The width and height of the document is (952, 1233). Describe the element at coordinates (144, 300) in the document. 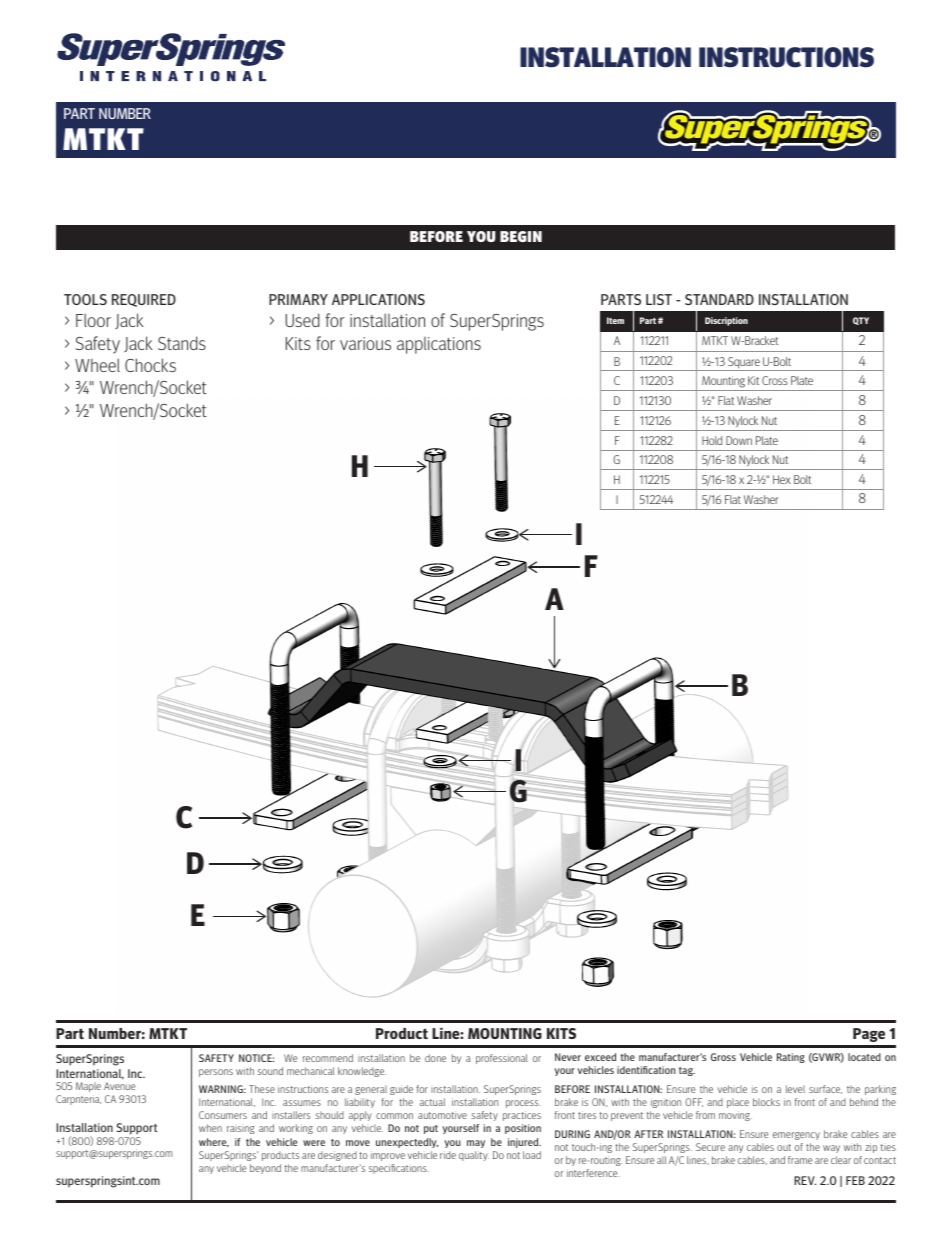

I see `REQUIRED` at that location.
